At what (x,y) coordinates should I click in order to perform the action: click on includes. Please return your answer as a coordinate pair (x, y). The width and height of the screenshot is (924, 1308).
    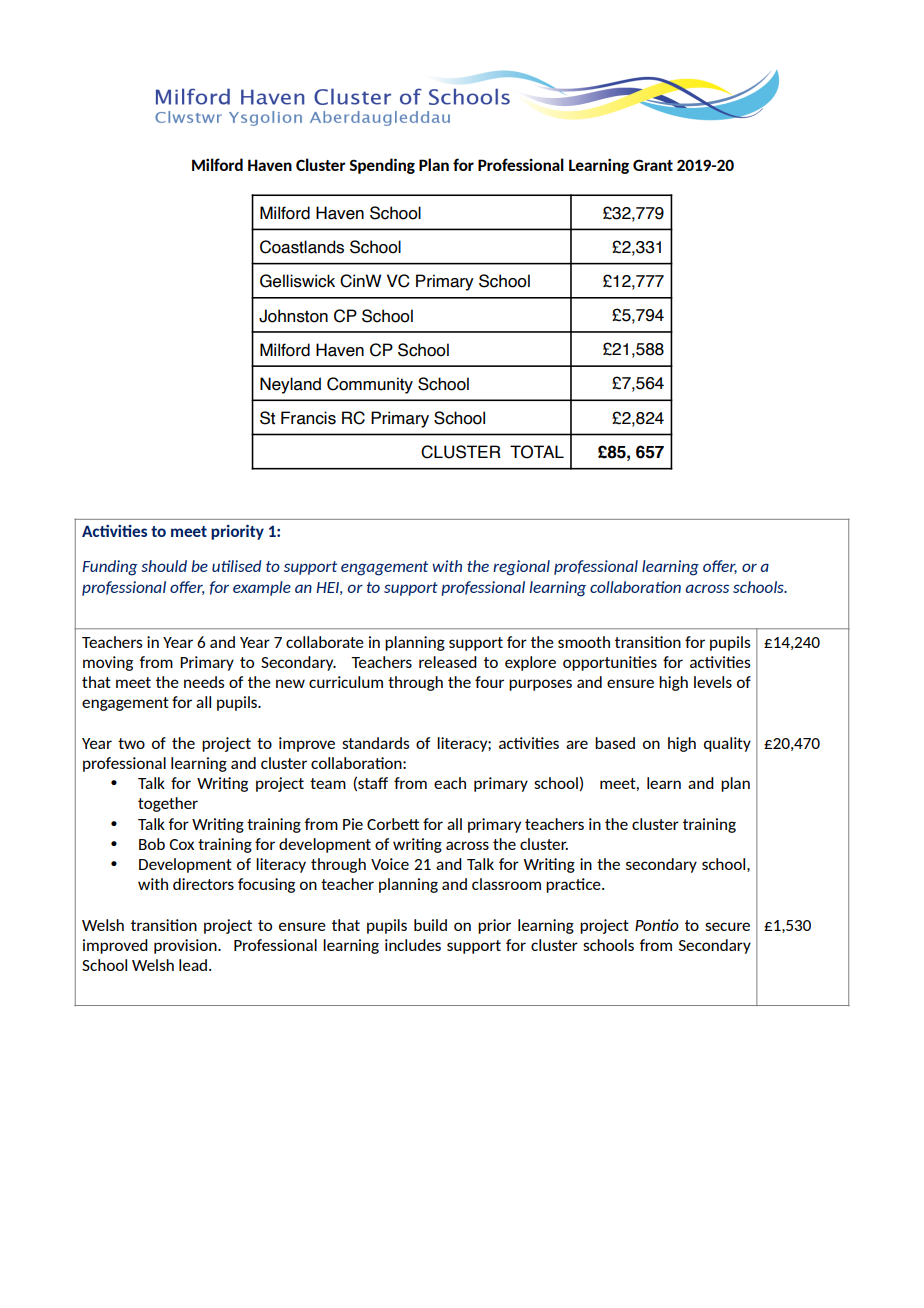
    Looking at the image, I should click on (413, 945).
